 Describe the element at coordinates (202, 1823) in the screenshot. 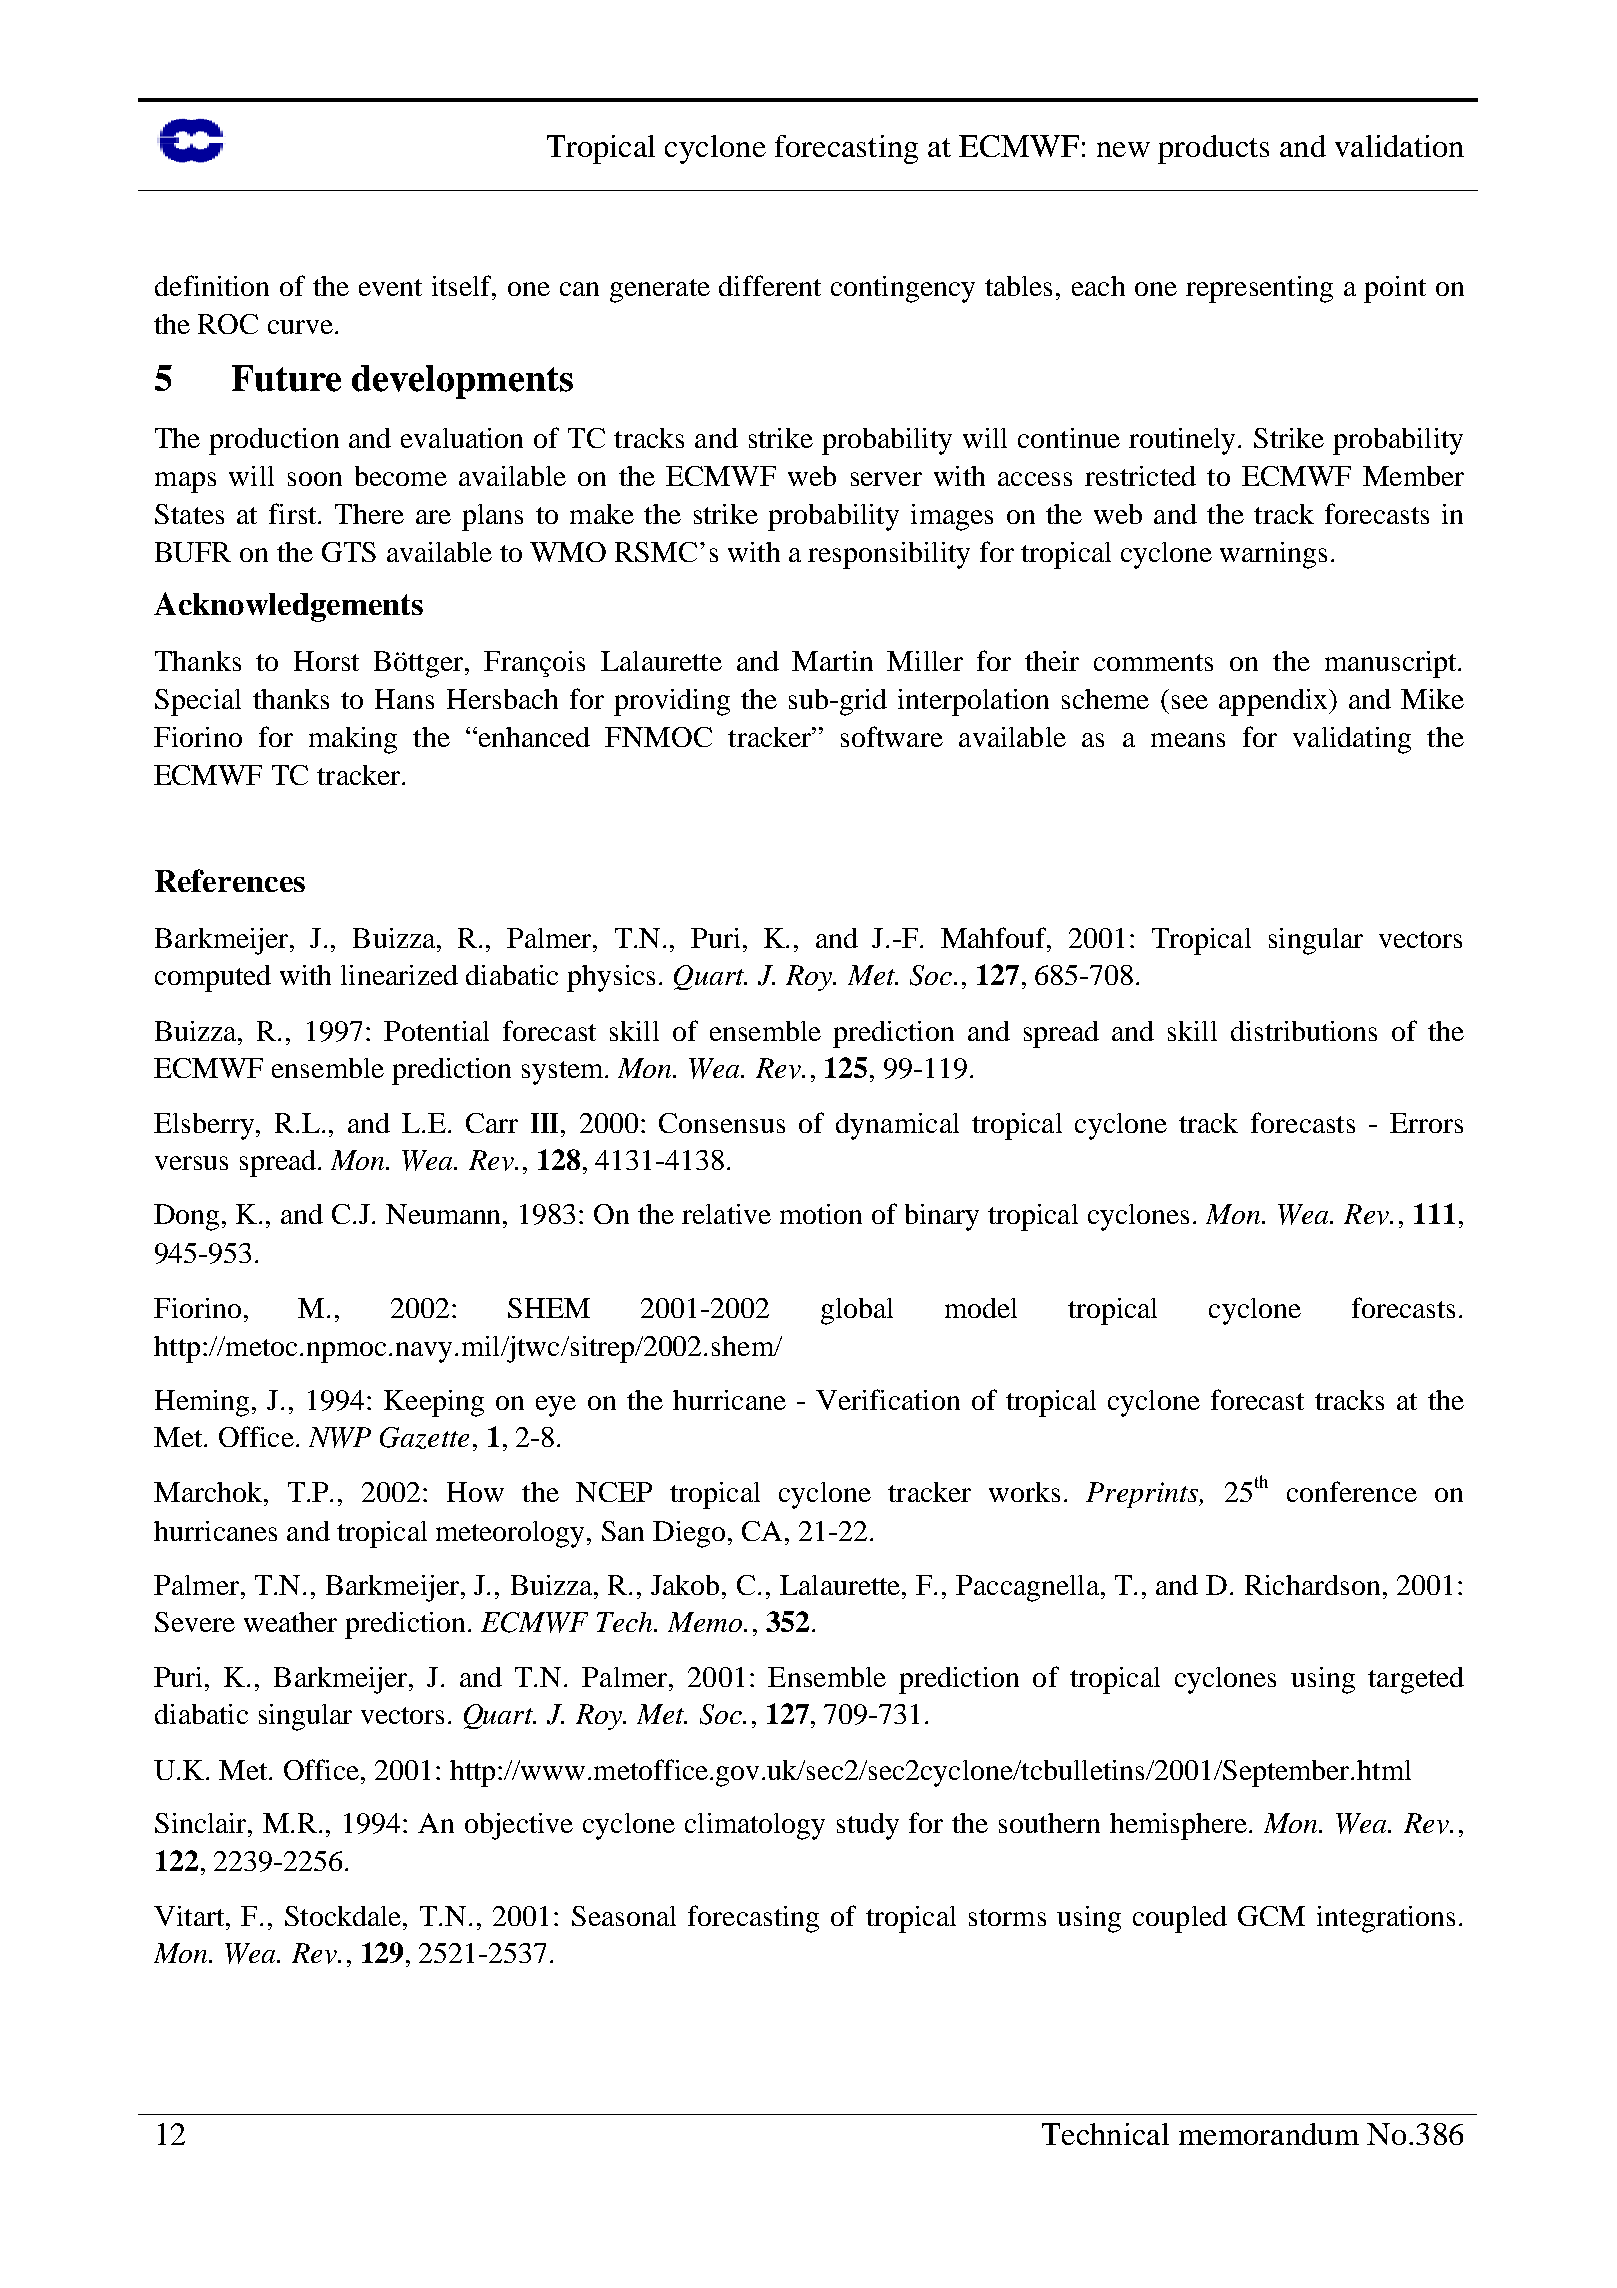

I see `Sinclair` at that location.
